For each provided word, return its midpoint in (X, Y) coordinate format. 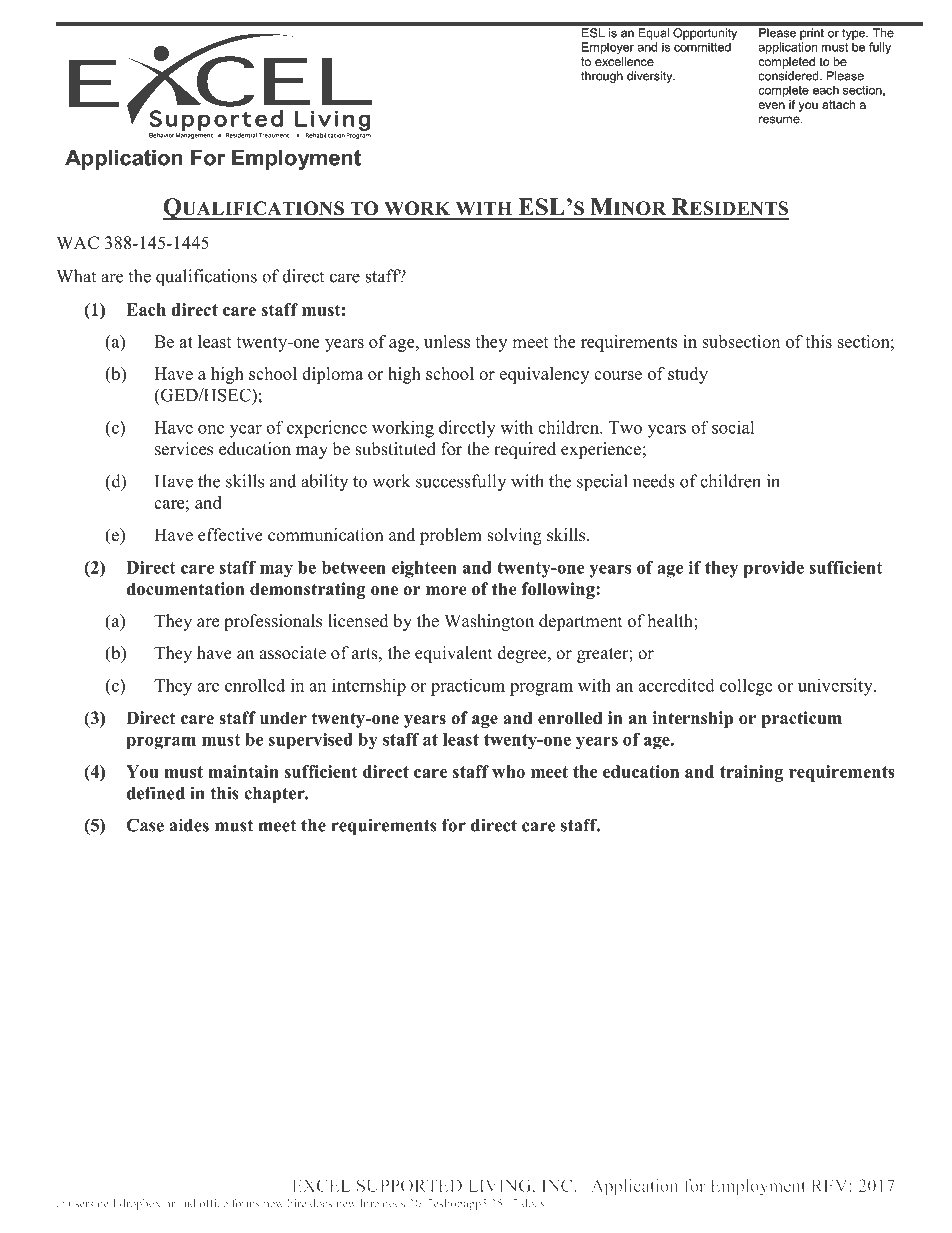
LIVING (501, 1185)
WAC (77, 243)
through (602, 77)
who (508, 771)
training (751, 773)
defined (155, 793)
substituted (395, 449)
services (184, 449)
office (214, 1203)
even (771, 105)
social (733, 427)
